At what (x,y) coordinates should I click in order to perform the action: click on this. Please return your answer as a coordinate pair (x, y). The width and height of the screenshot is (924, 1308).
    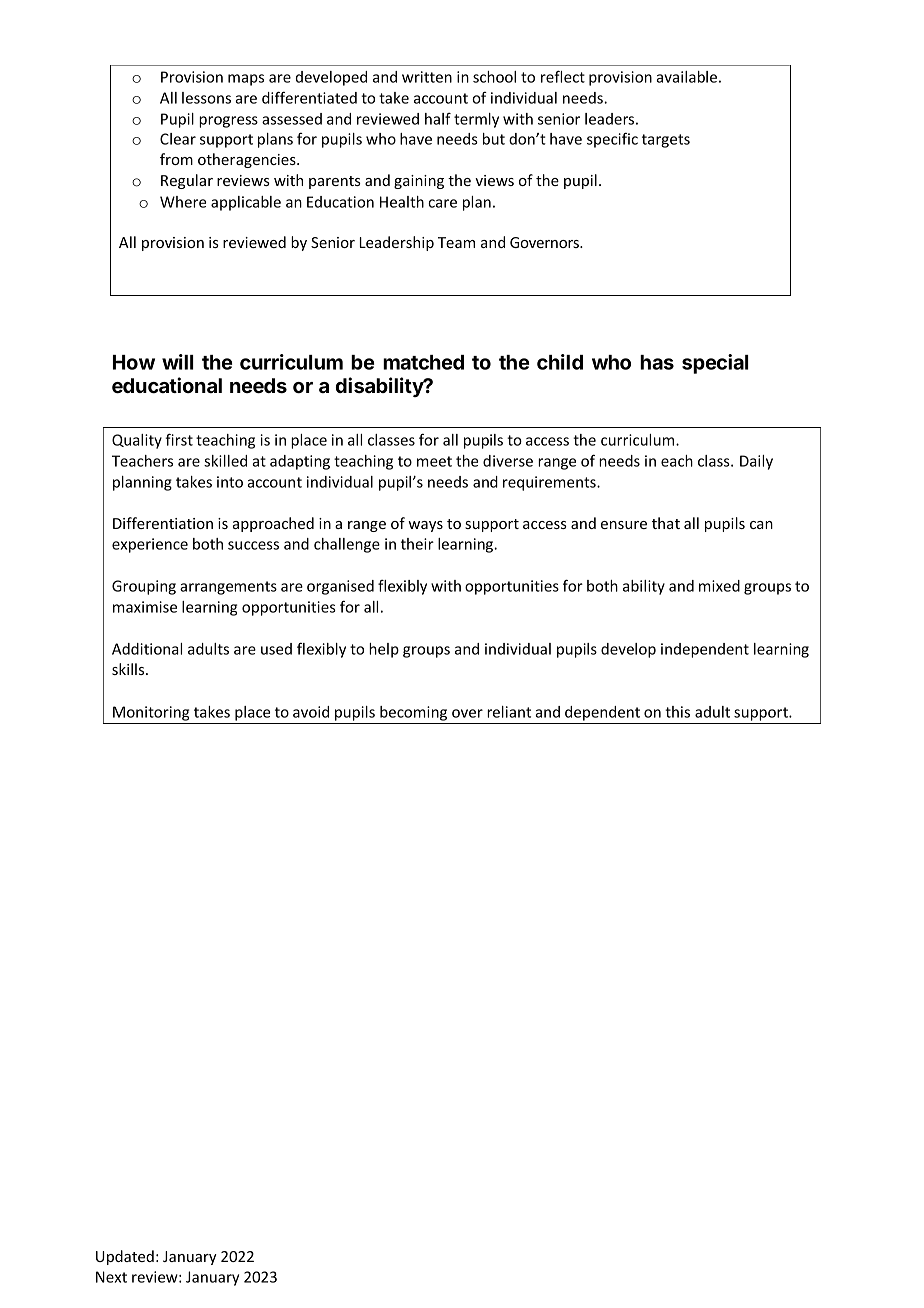
    Looking at the image, I should click on (677, 712).
